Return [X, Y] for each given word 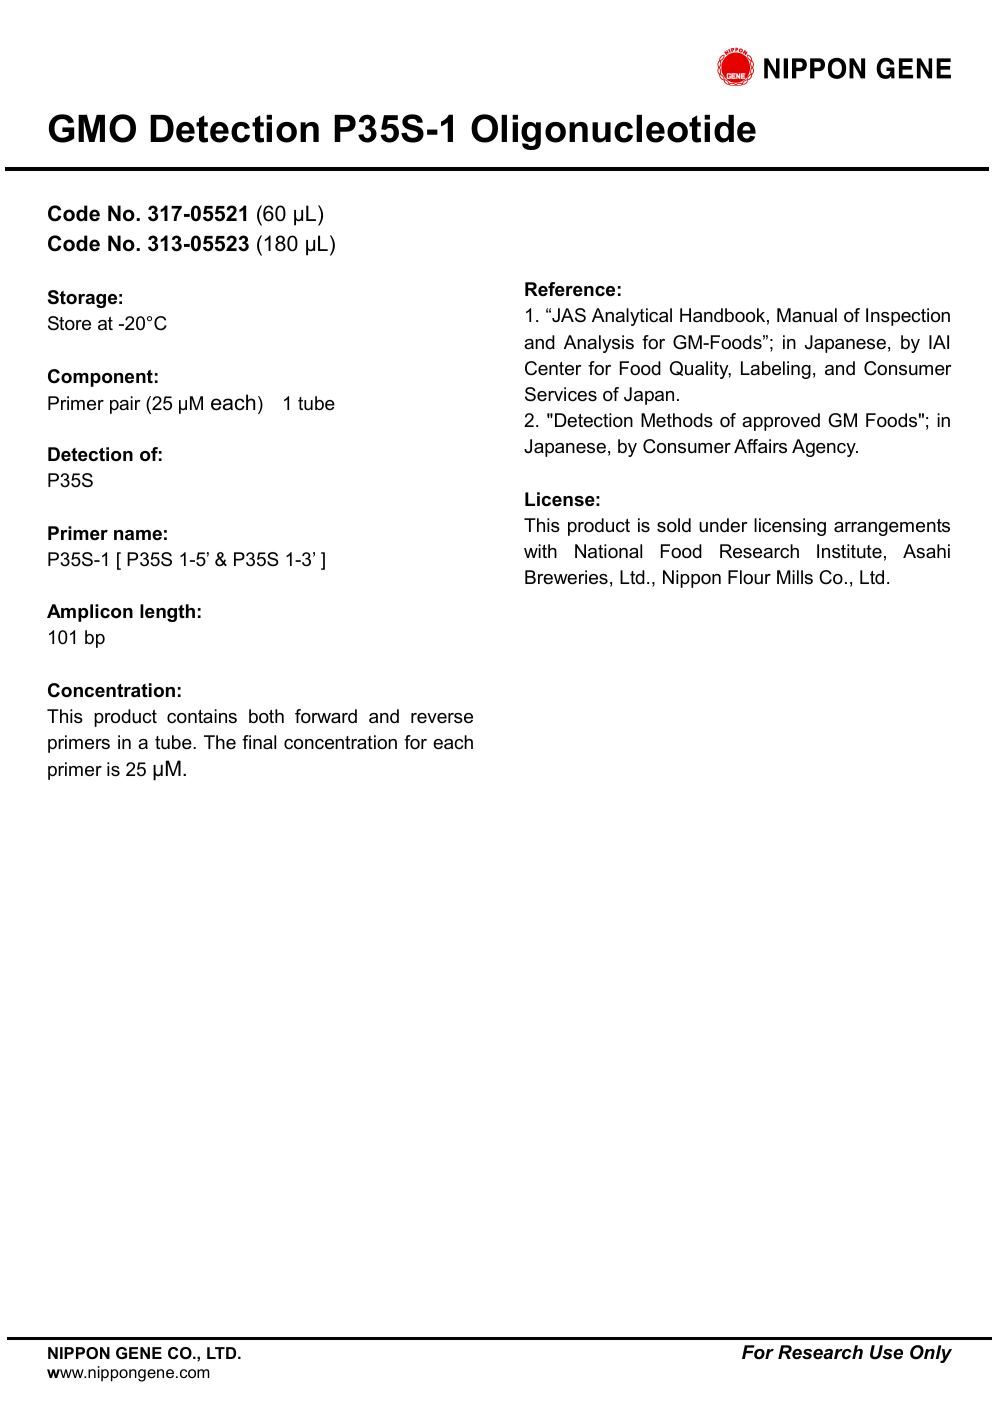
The [220, 742]
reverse [442, 718]
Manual [807, 315]
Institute [849, 551]
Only [931, 1354]
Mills [795, 577]
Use [886, 1352]
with [540, 551]
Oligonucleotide [613, 132]
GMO [92, 128]
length [167, 613]
